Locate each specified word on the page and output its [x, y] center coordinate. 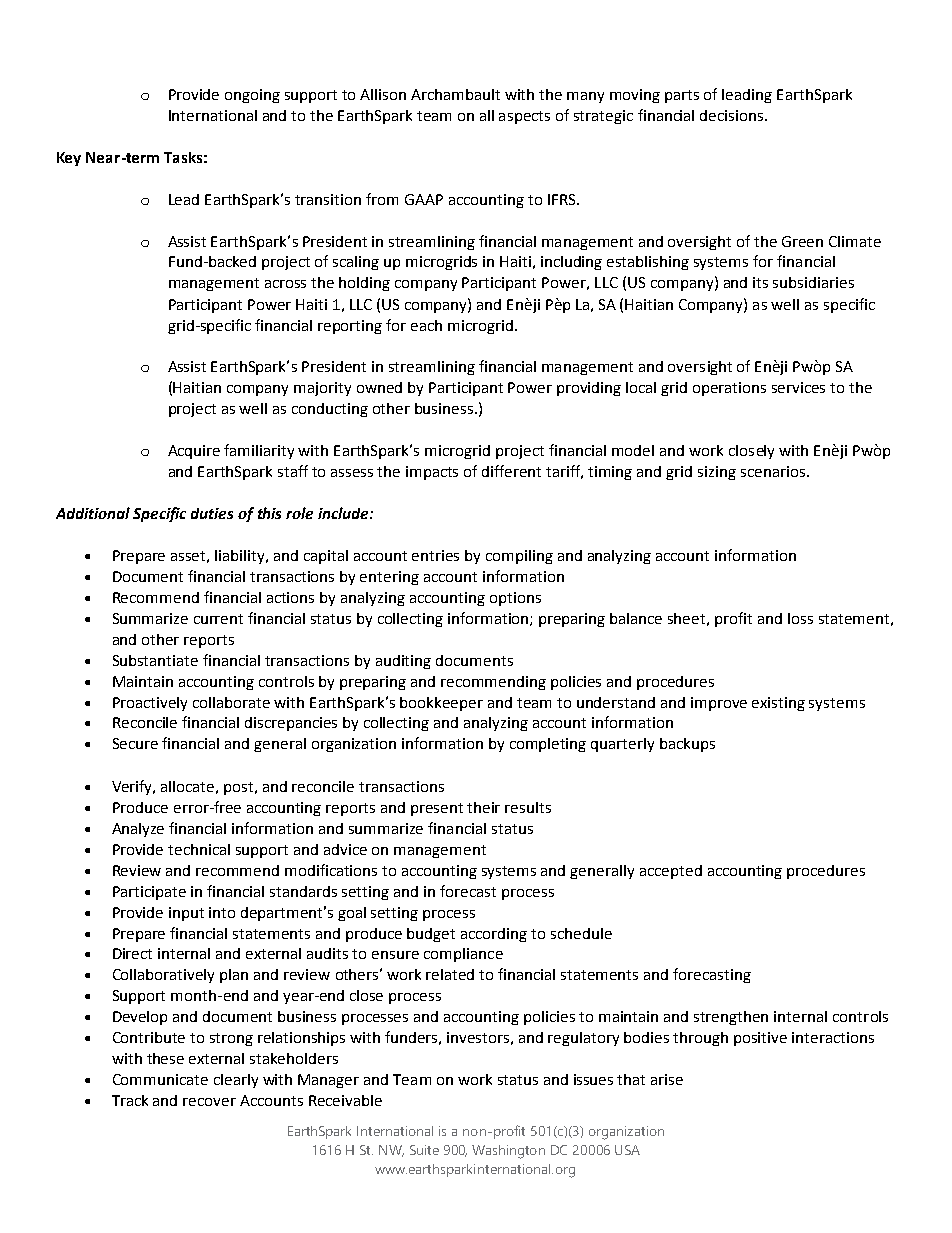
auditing [403, 662]
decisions [733, 115]
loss [800, 618]
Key [69, 159]
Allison [383, 94]
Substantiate [155, 660]
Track [130, 1100]
